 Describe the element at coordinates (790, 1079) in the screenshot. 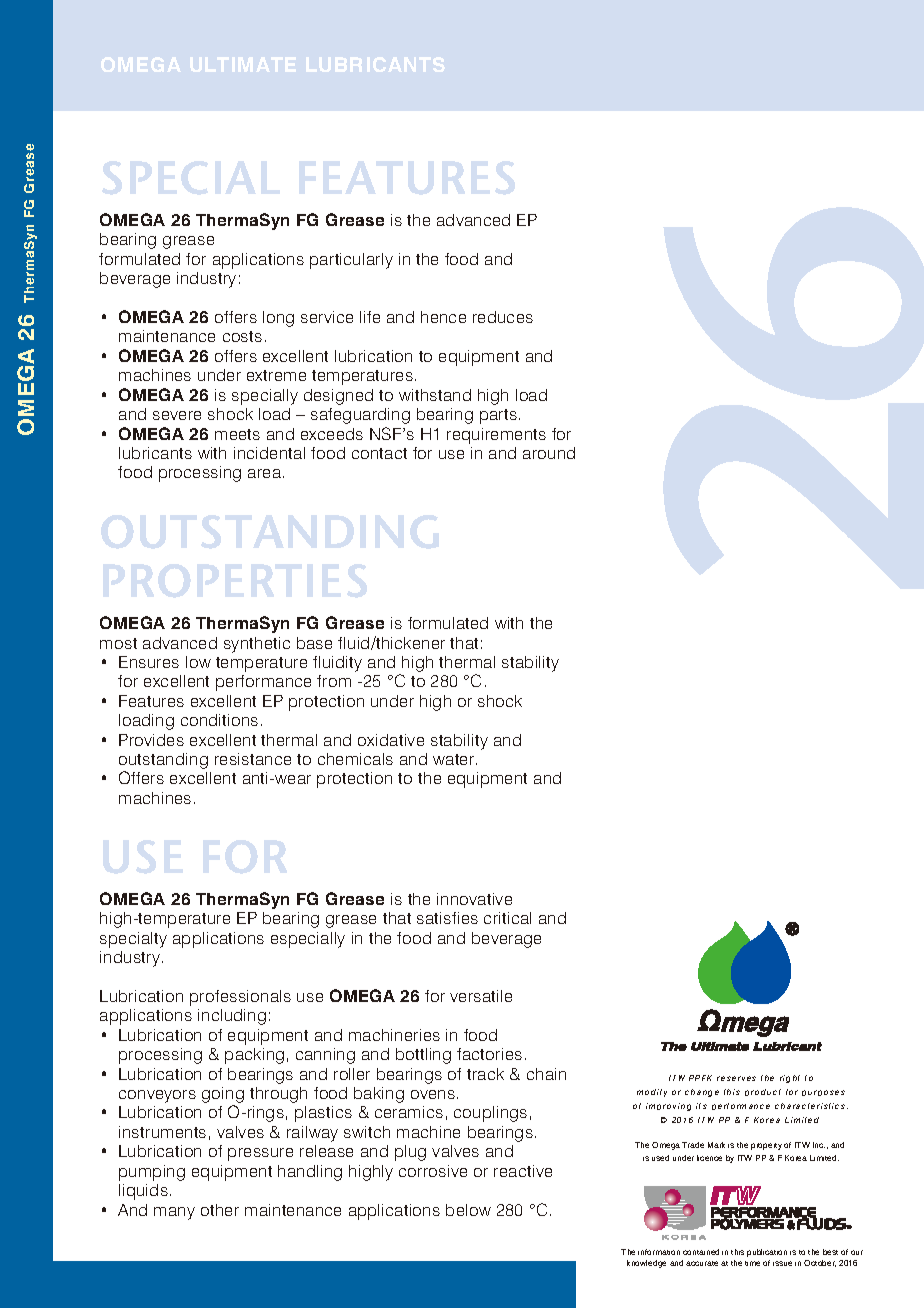

I see `right` at that location.
